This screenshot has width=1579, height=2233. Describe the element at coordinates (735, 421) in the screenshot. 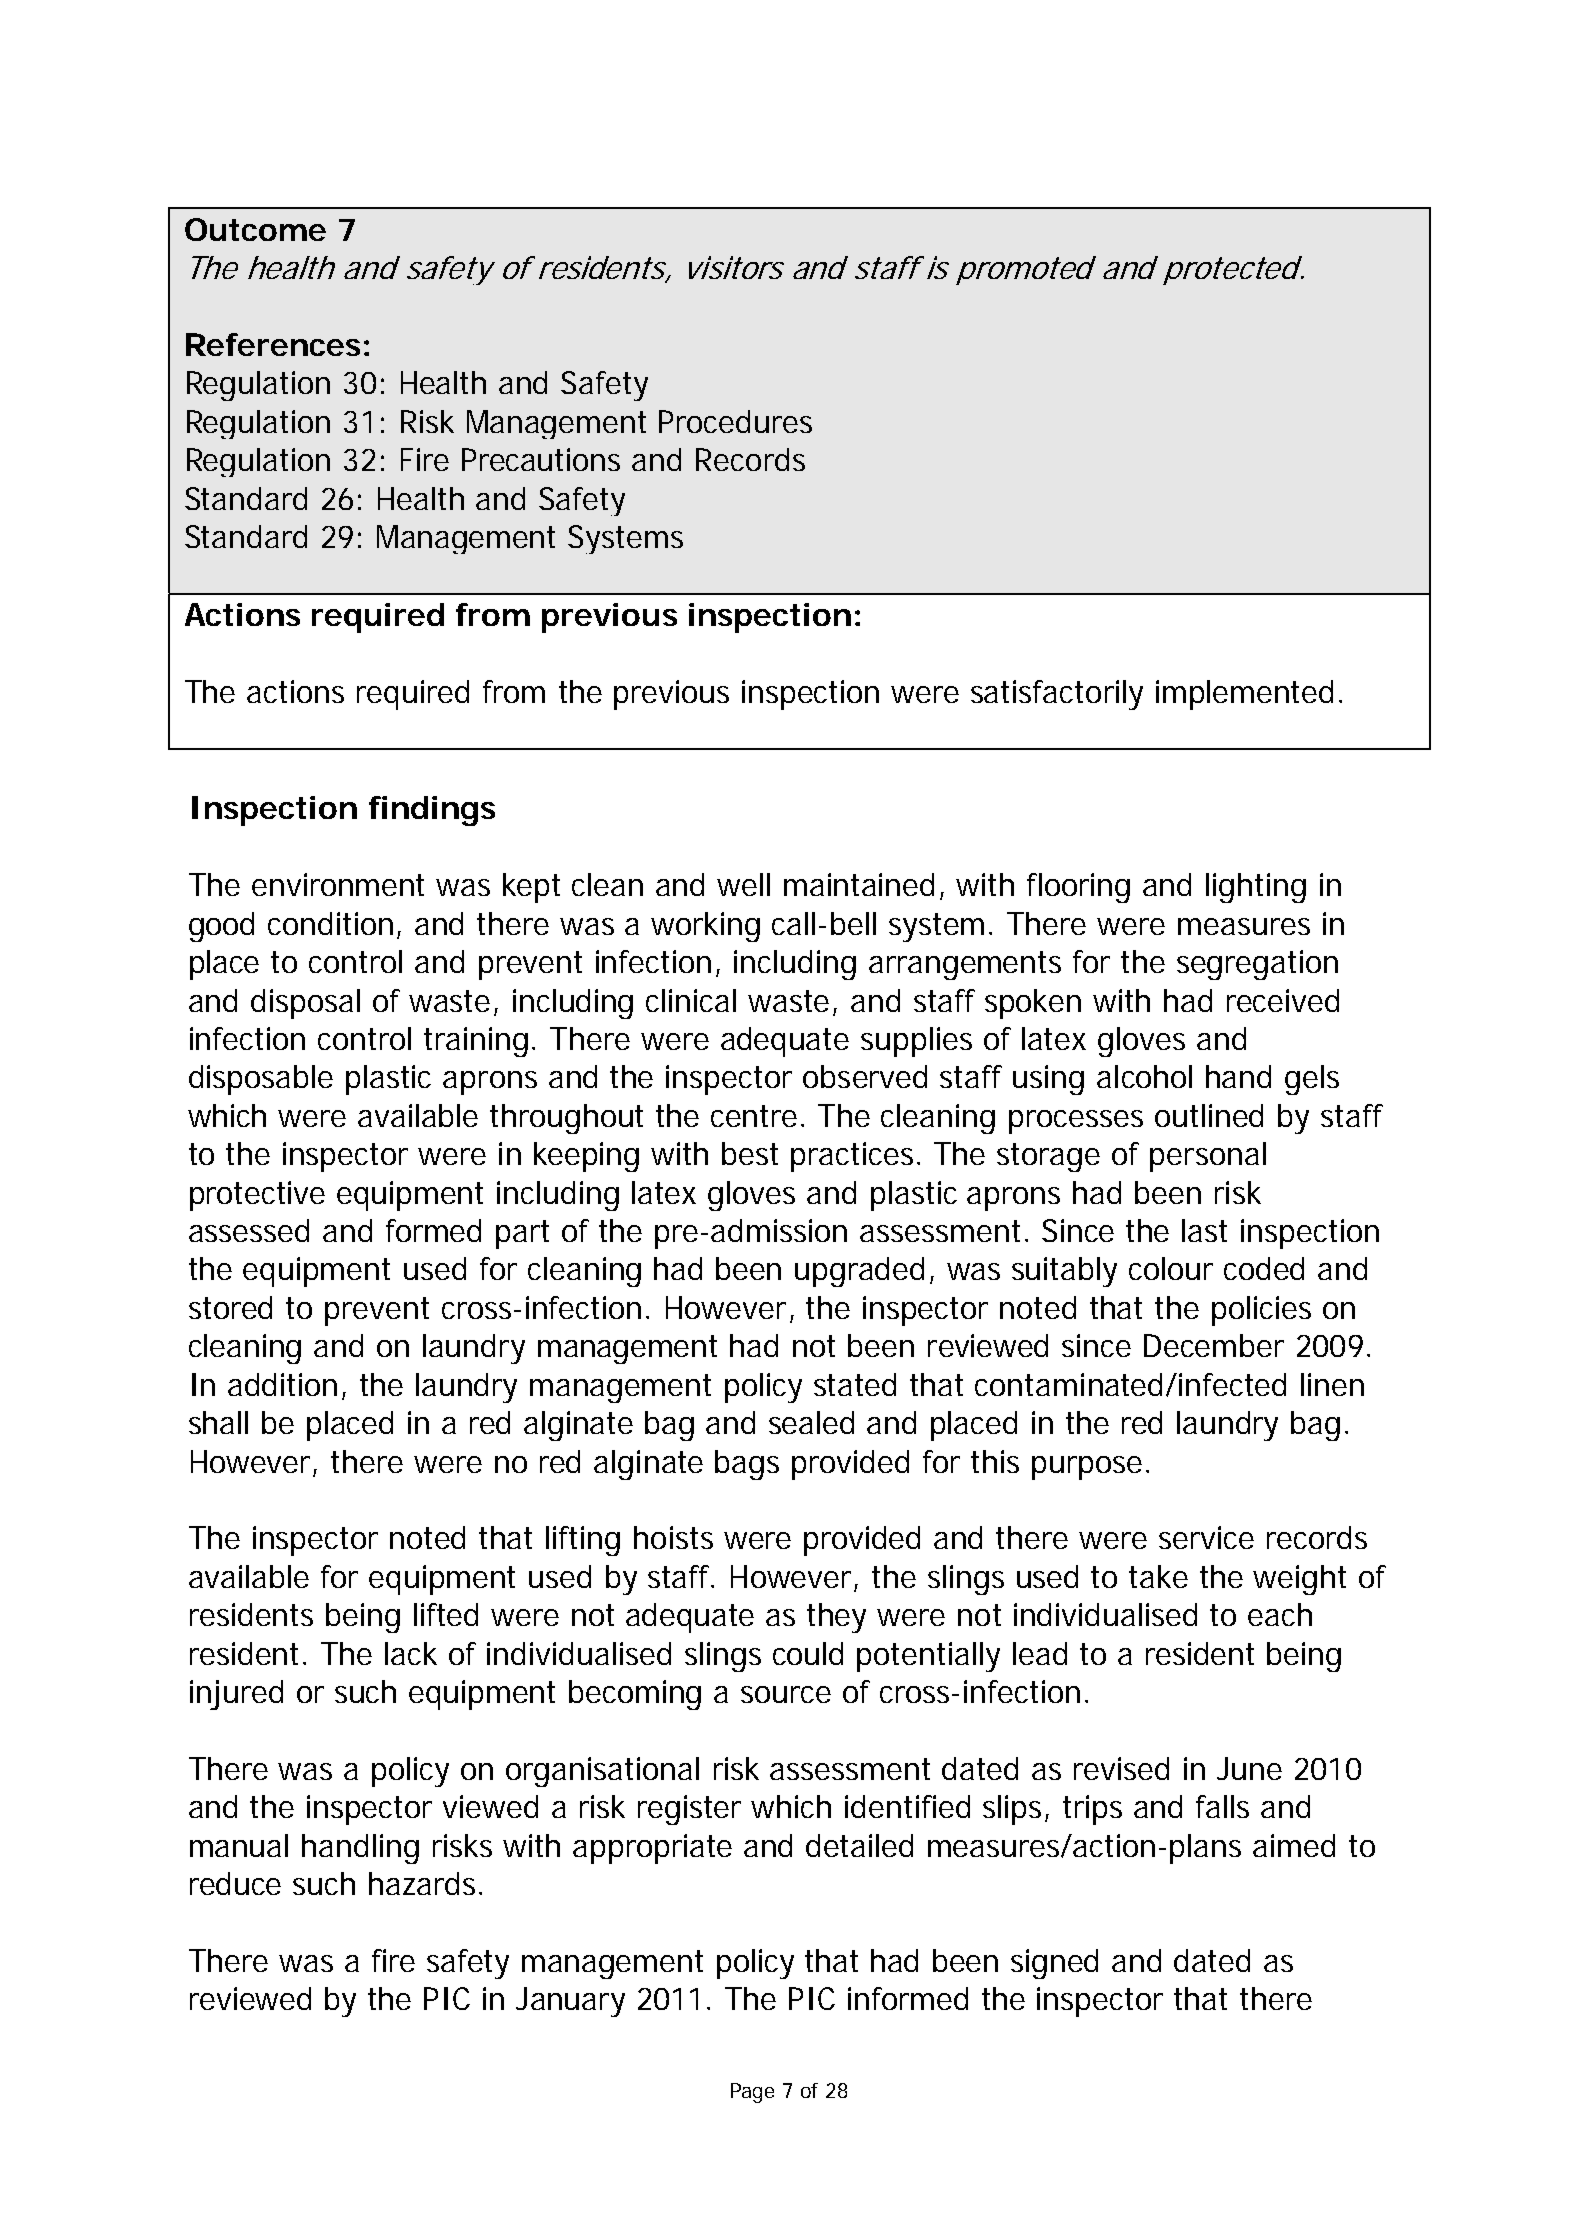

I see `Procedures` at that location.
